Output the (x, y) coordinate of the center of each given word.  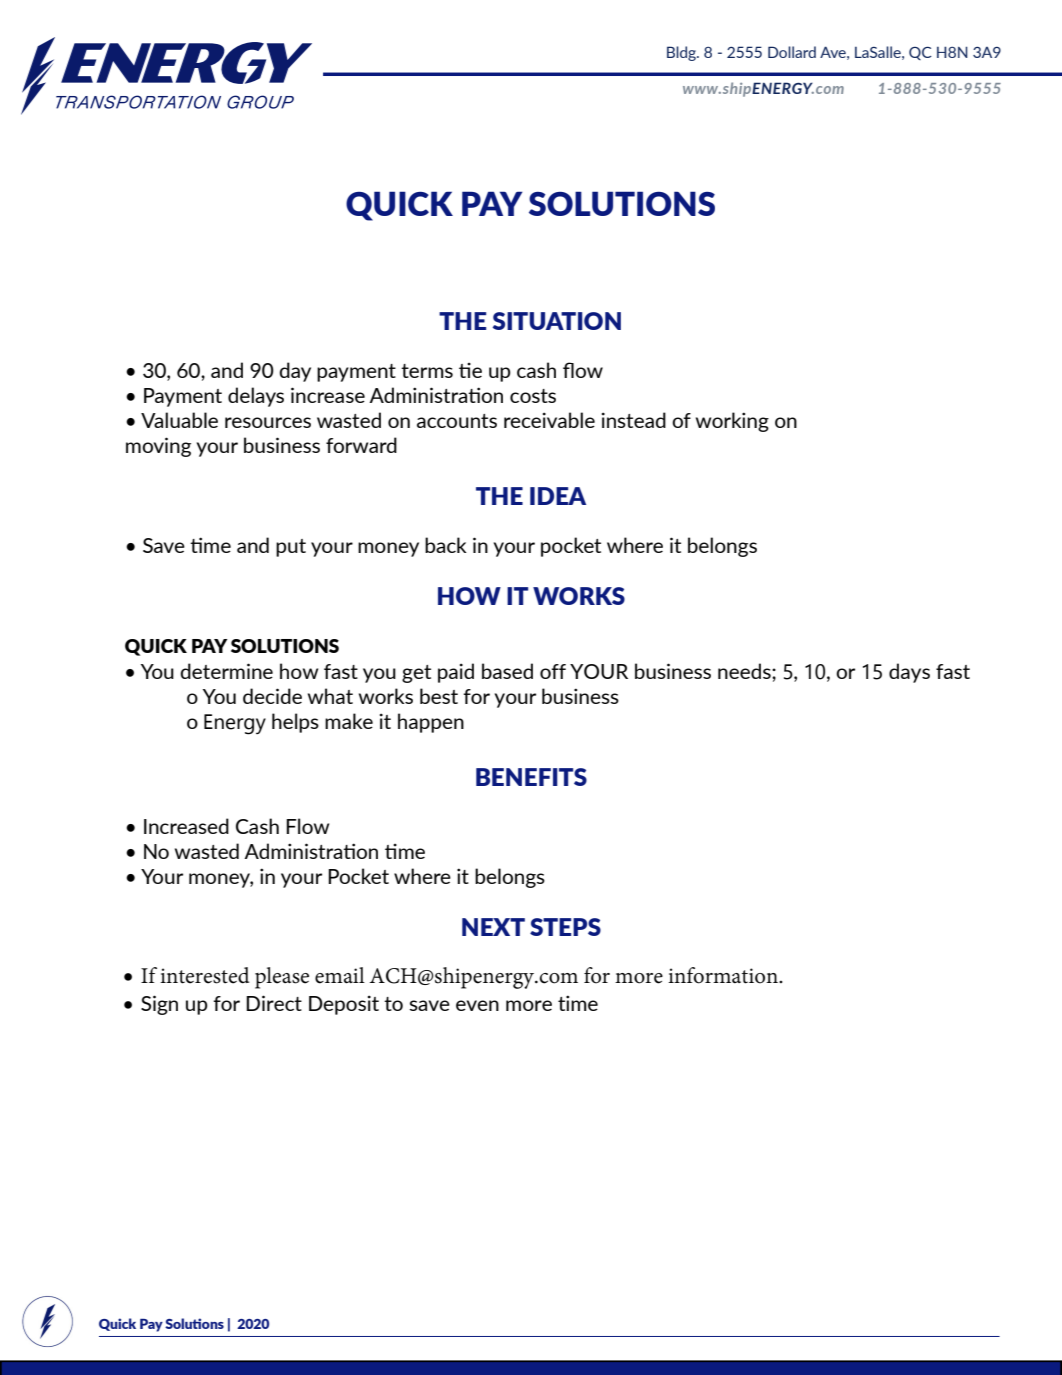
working (732, 422)
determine (226, 671)
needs (745, 671)
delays (256, 397)
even (477, 1005)
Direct (274, 1003)
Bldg (682, 53)
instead (634, 420)
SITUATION (557, 321)
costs (533, 396)
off (553, 671)
